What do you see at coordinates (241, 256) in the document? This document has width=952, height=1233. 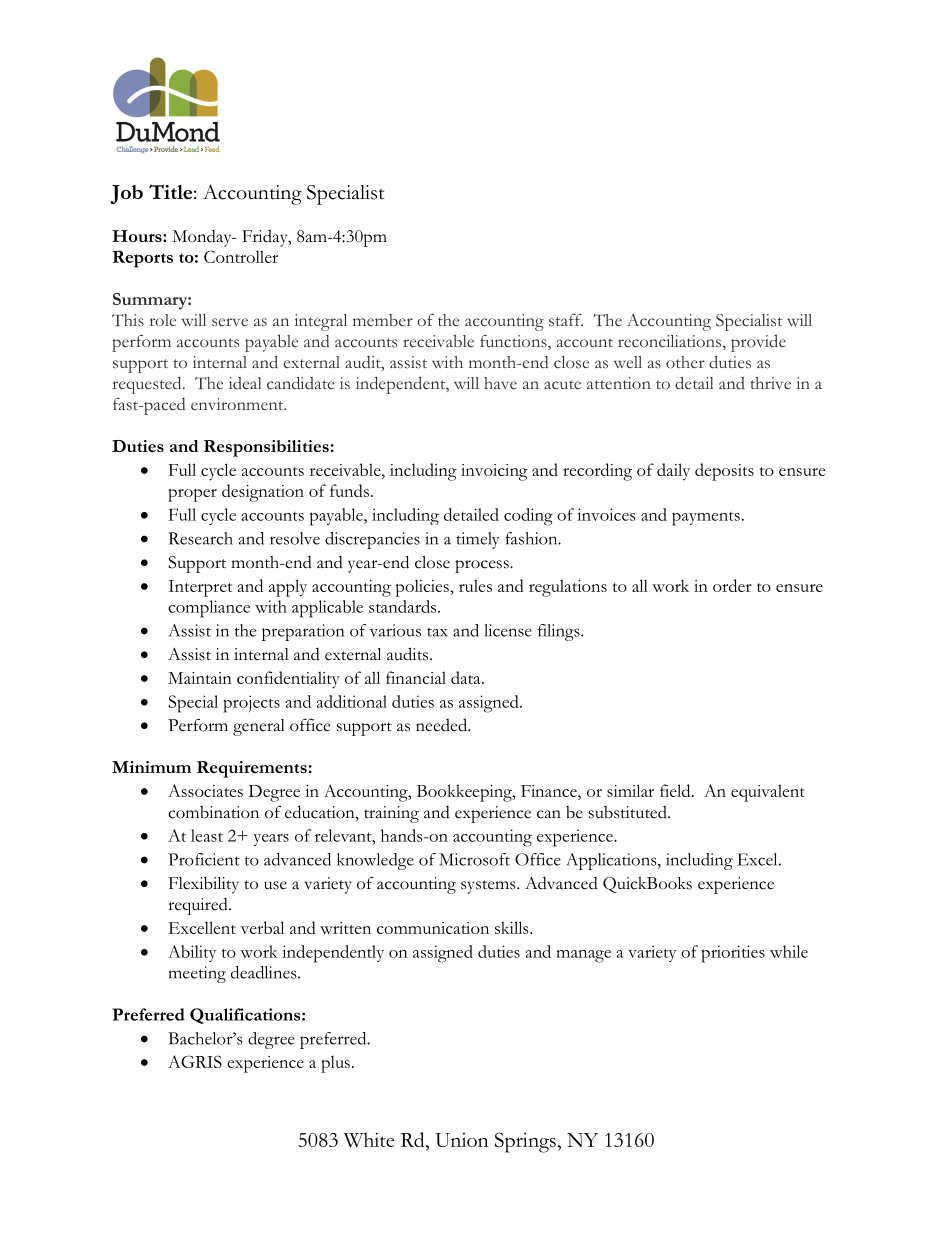 I see `Controller` at bounding box center [241, 256].
